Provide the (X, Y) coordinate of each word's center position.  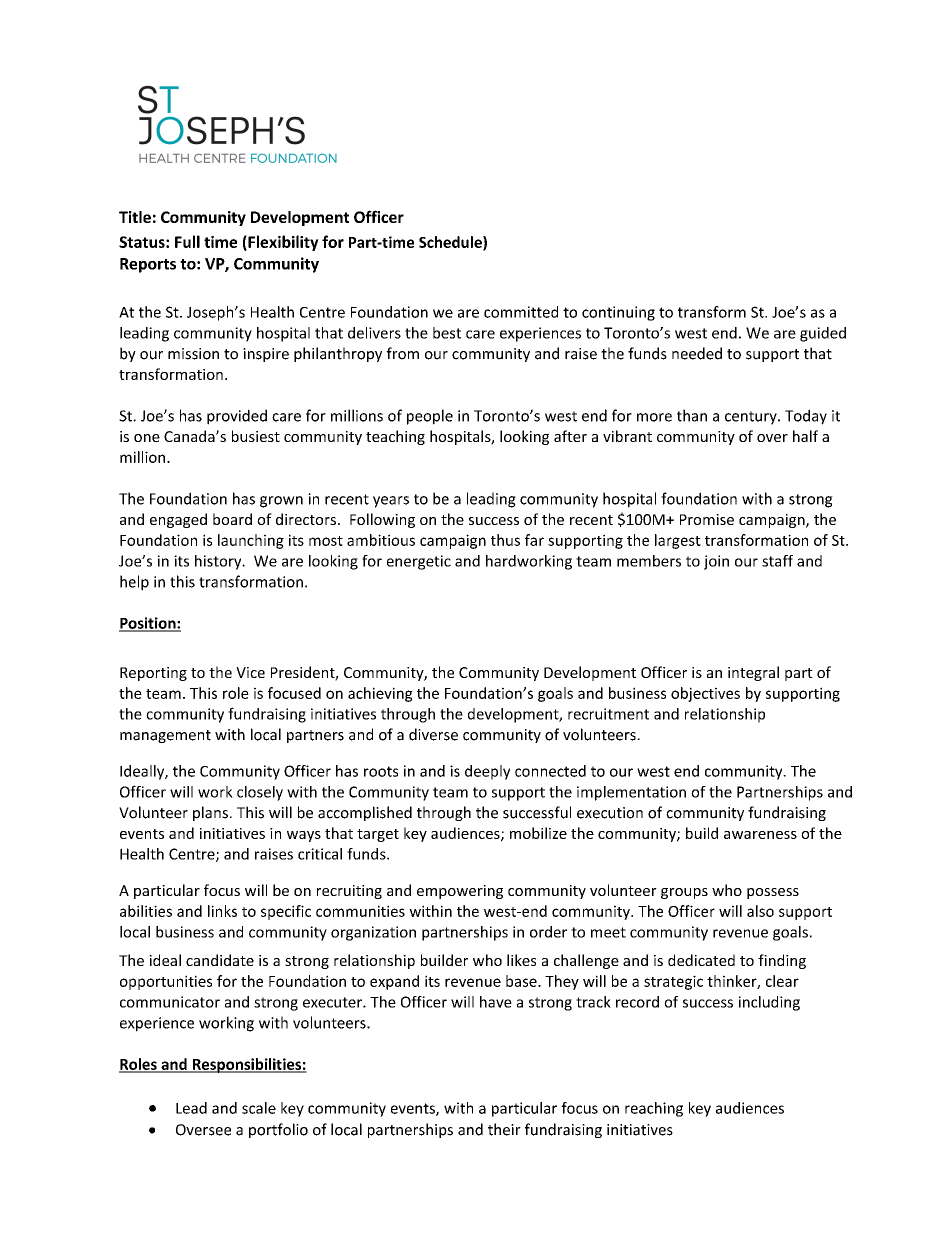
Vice (250, 672)
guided (823, 334)
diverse (433, 734)
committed (521, 312)
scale (259, 1108)
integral (753, 673)
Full (187, 241)
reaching (654, 1109)
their (504, 1129)
